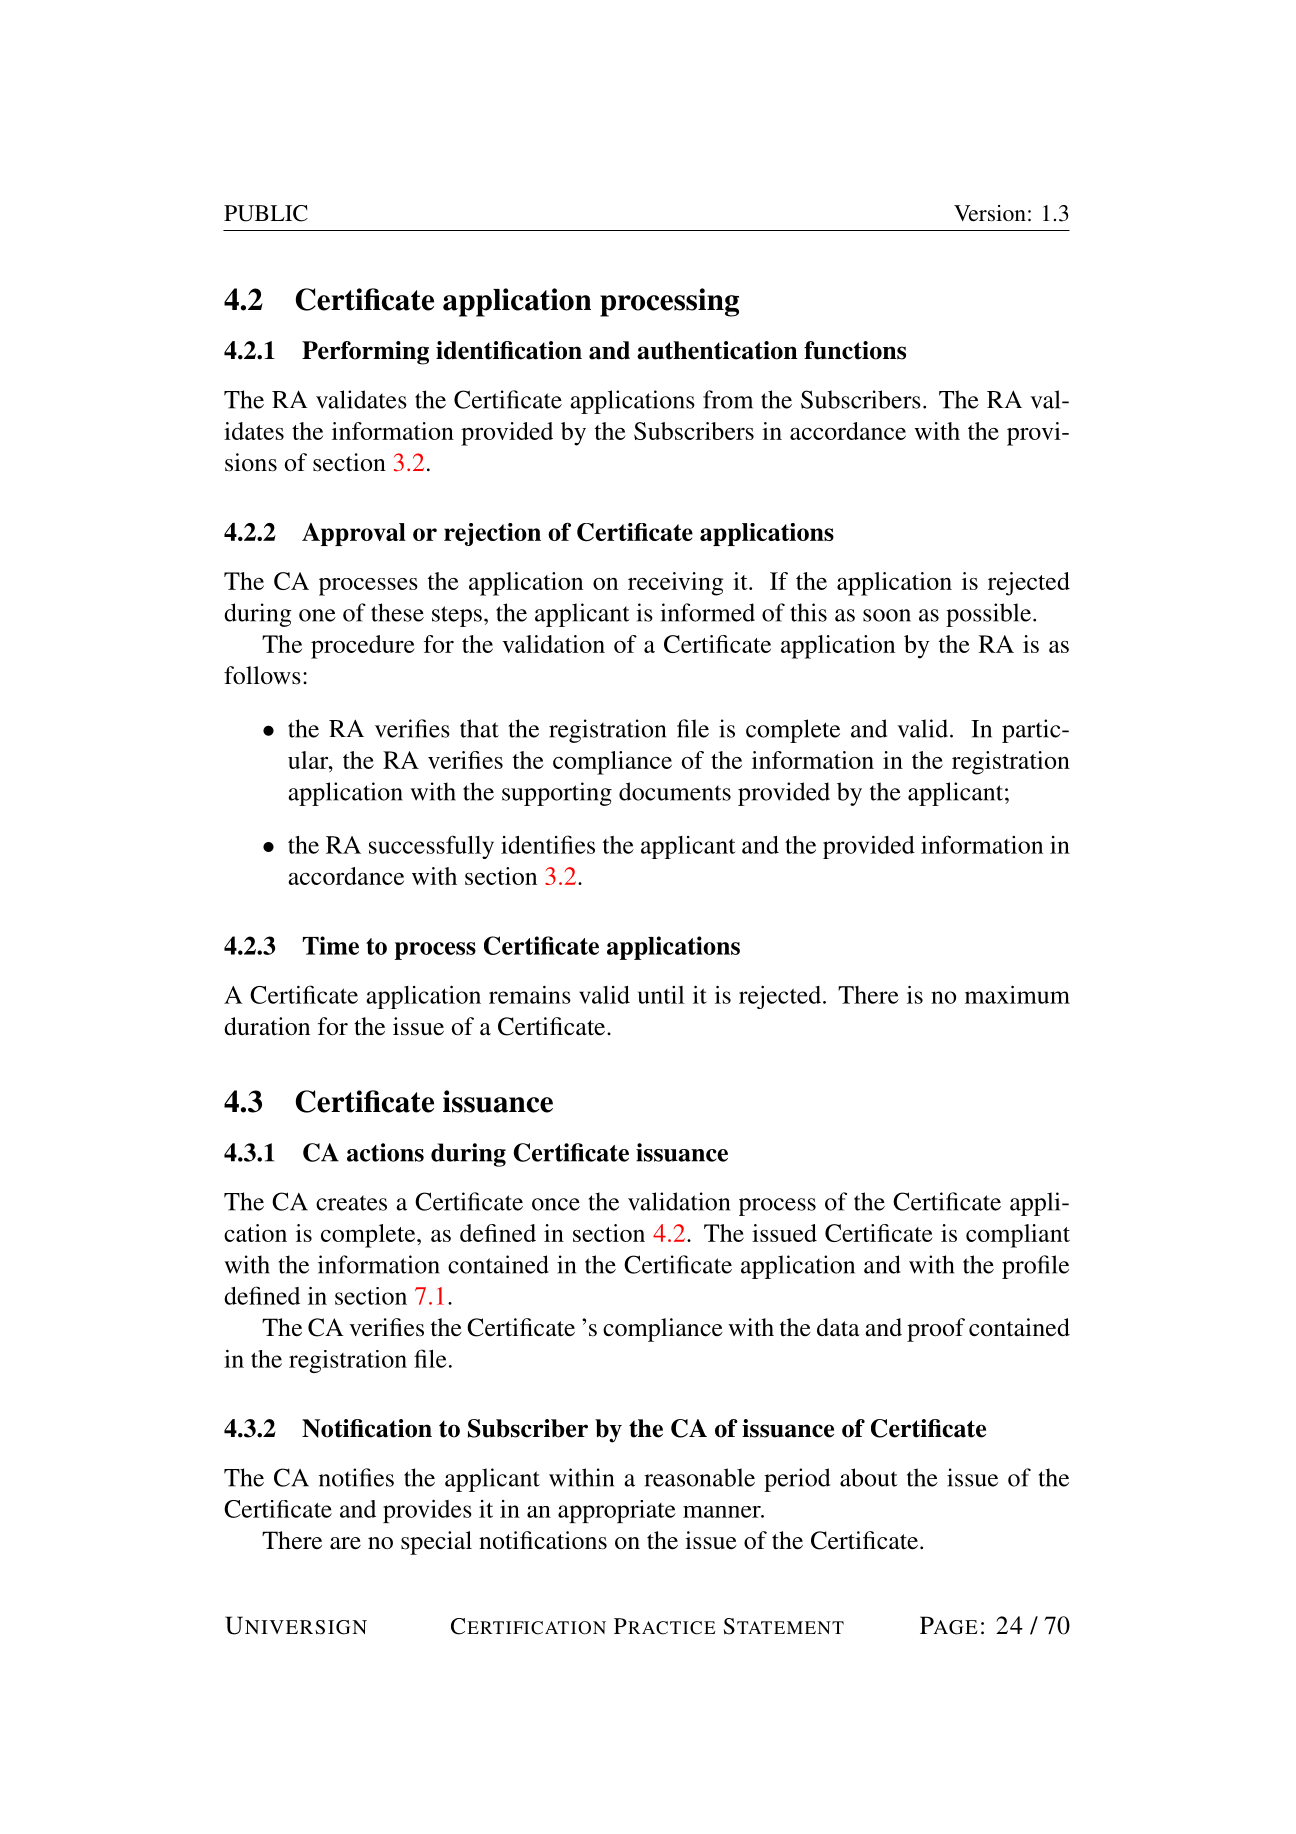 Image resolution: width=1296 pixels, height=1834 pixels. What do you see at coordinates (617, 1511) in the screenshot?
I see `appropriate` at bounding box center [617, 1511].
